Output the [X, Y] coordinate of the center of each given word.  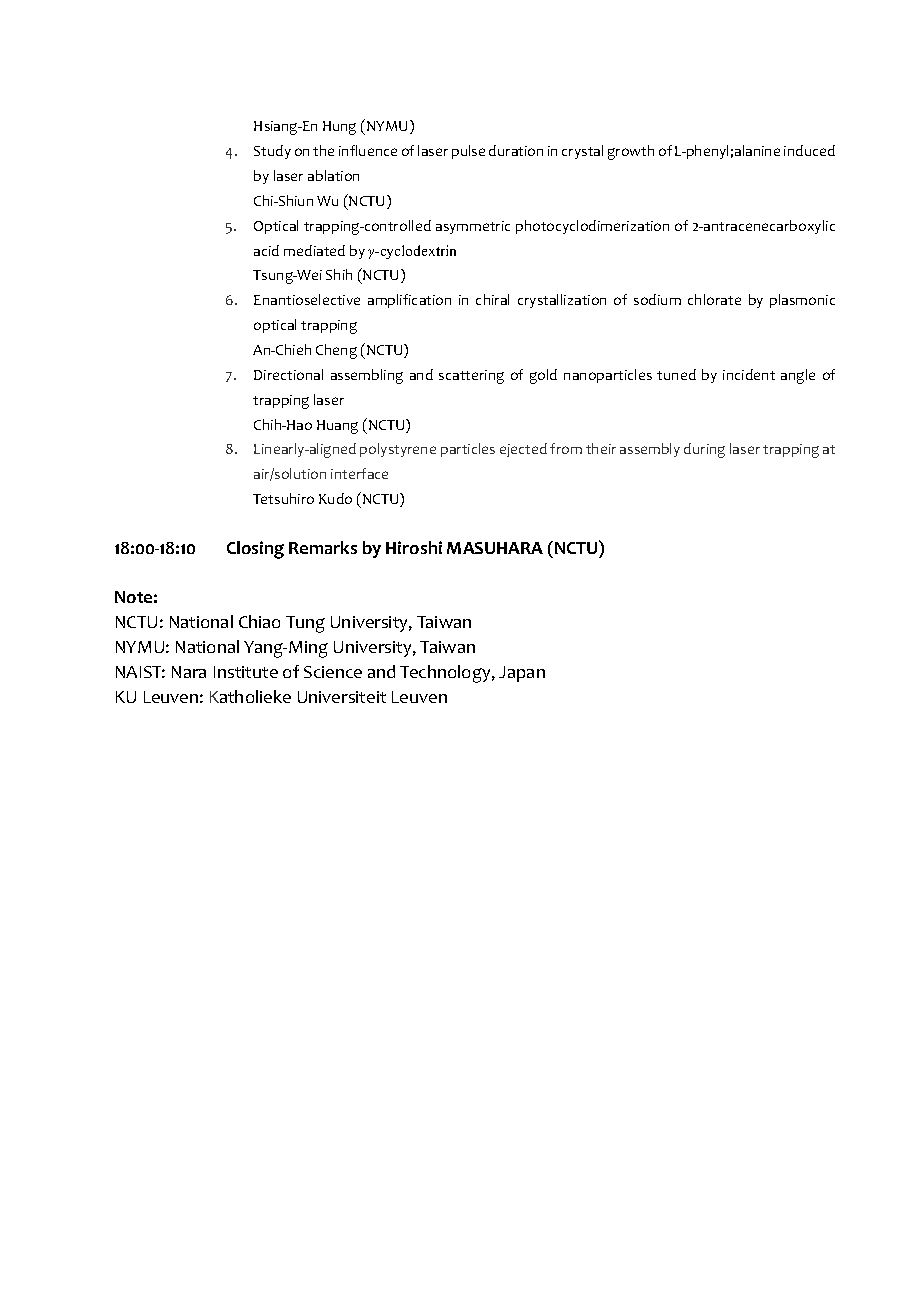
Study [272, 152]
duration [516, 150]
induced [809, 150]
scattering [471, 377]
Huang [337, 427]
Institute [246, 672]
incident [749, 374]
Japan [522, 674]
